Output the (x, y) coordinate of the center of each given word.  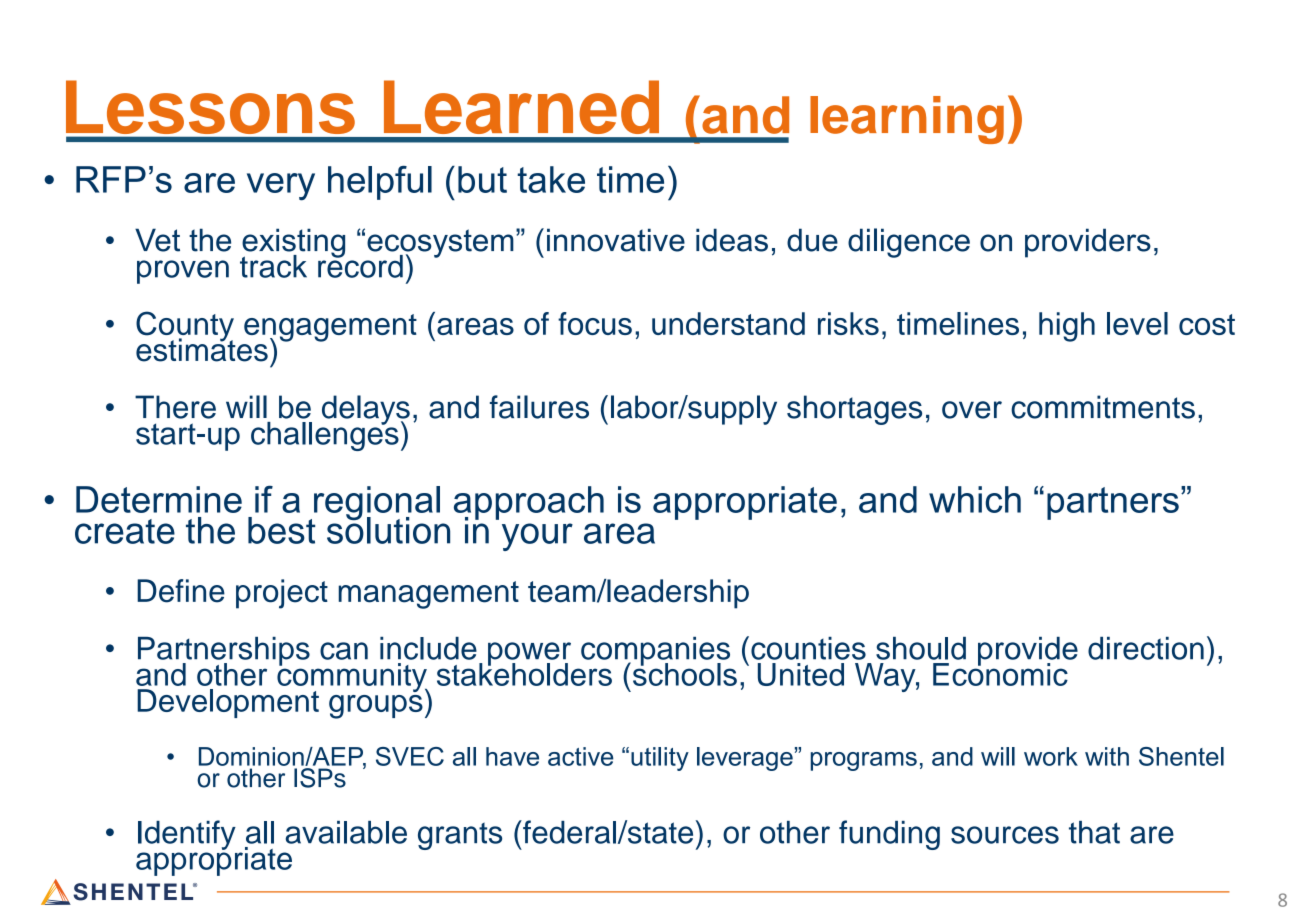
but (482, 179)
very (281, 187)
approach (529, 503)
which (975, 499)
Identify (187, 835)
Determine (159, 499)
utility (660, 759)
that (1094, 832)
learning (907, 120)
